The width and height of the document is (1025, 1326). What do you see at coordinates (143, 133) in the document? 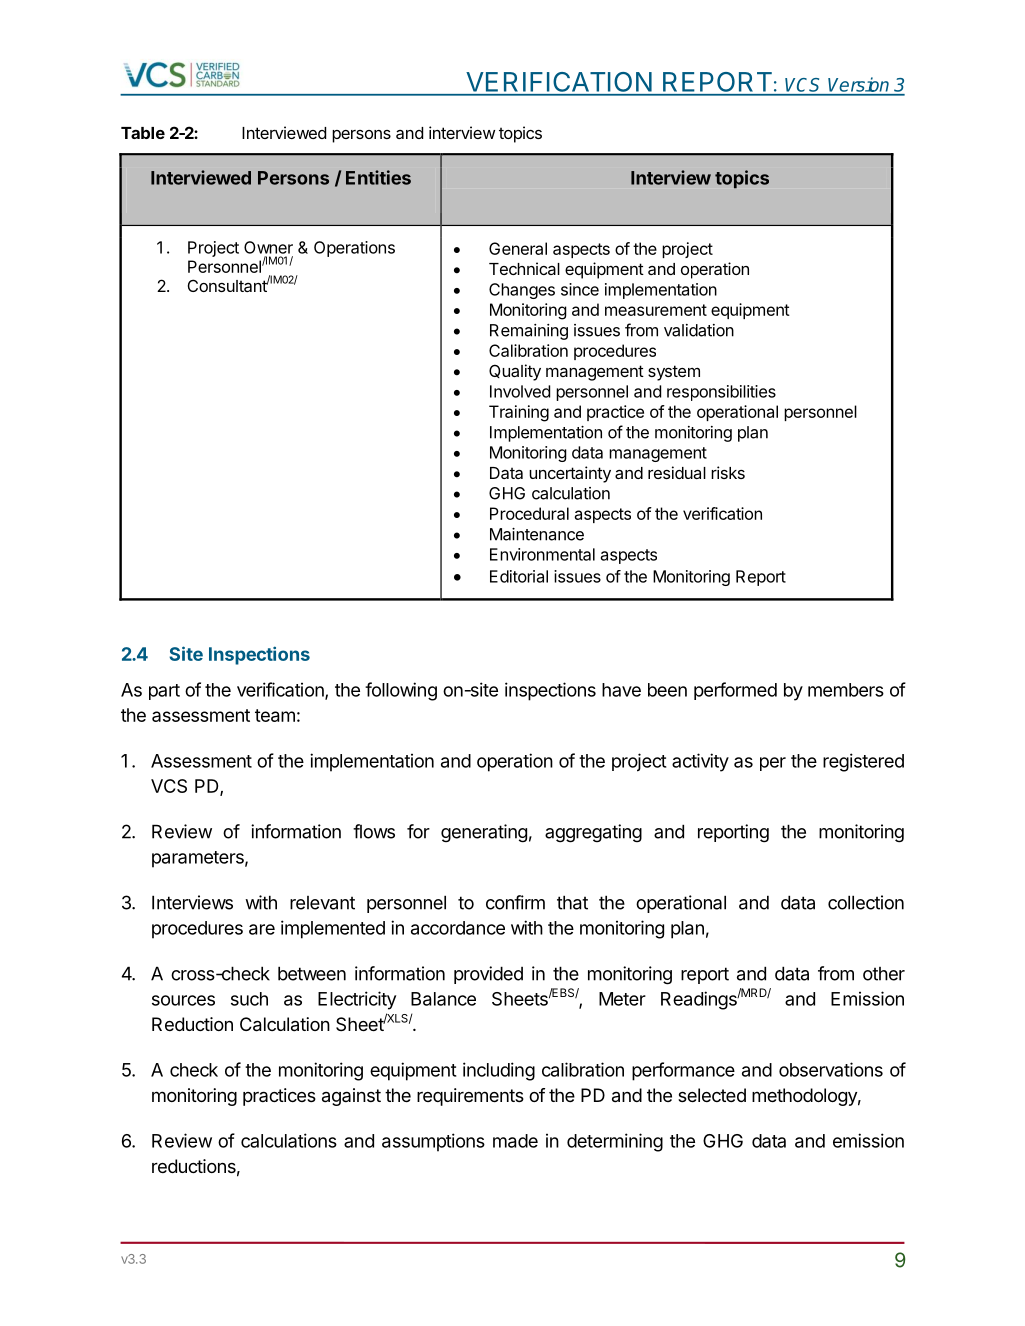
I see `Table` at bounding box center [143, 133].
